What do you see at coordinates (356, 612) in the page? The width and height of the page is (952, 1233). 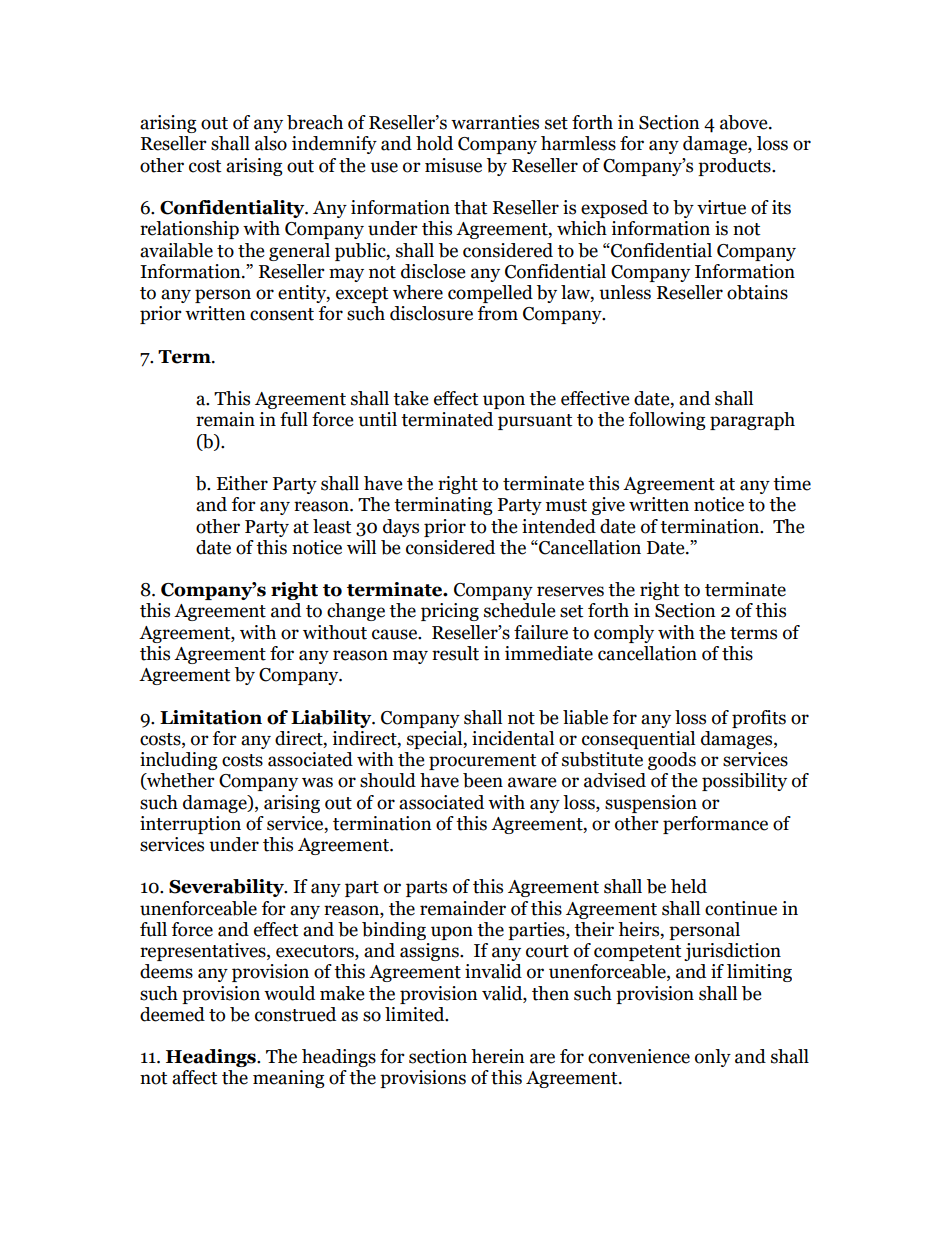 I see `change` at bounding box center [356, 612].
